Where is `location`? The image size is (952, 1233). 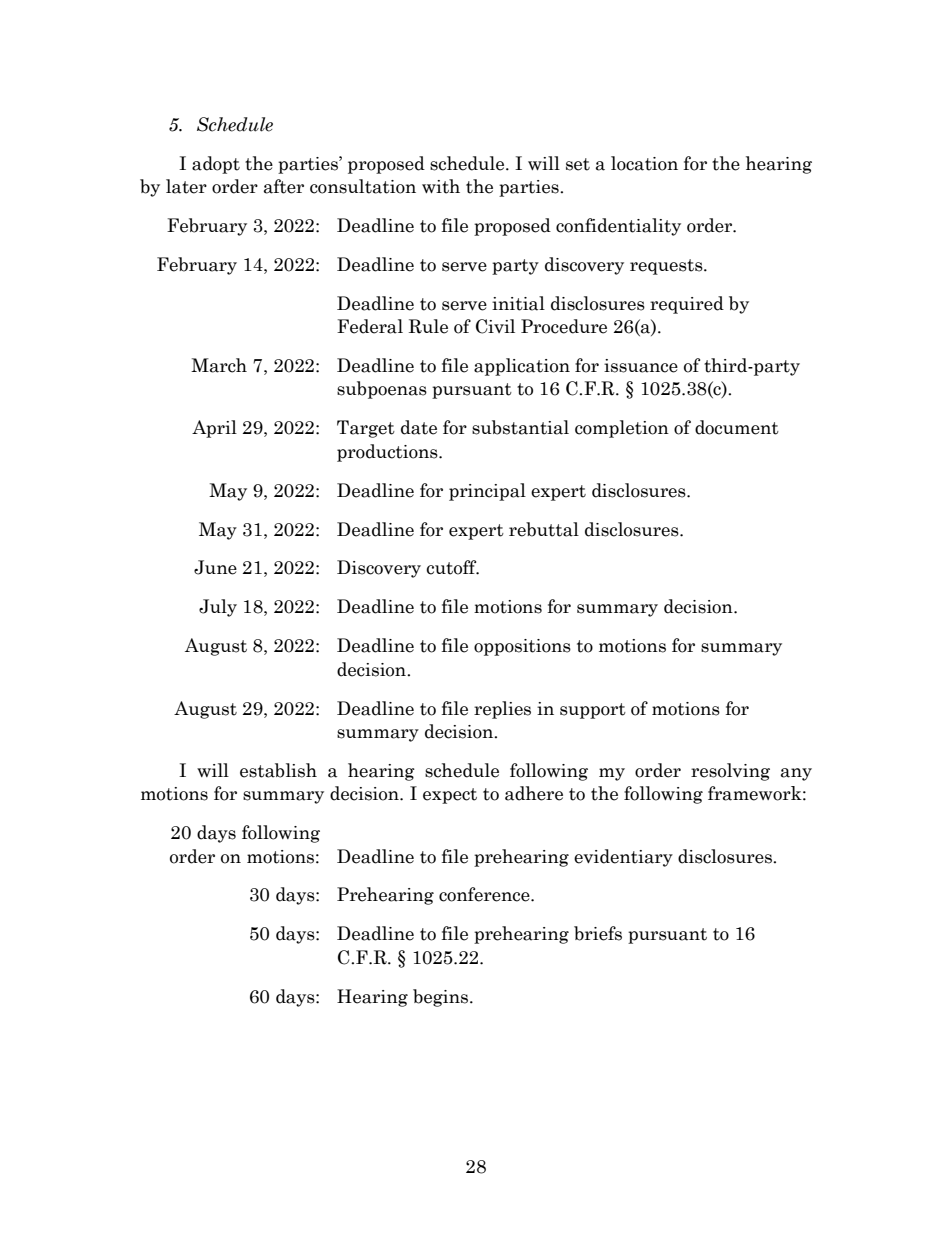
location is located at coordinates (644, 163).
